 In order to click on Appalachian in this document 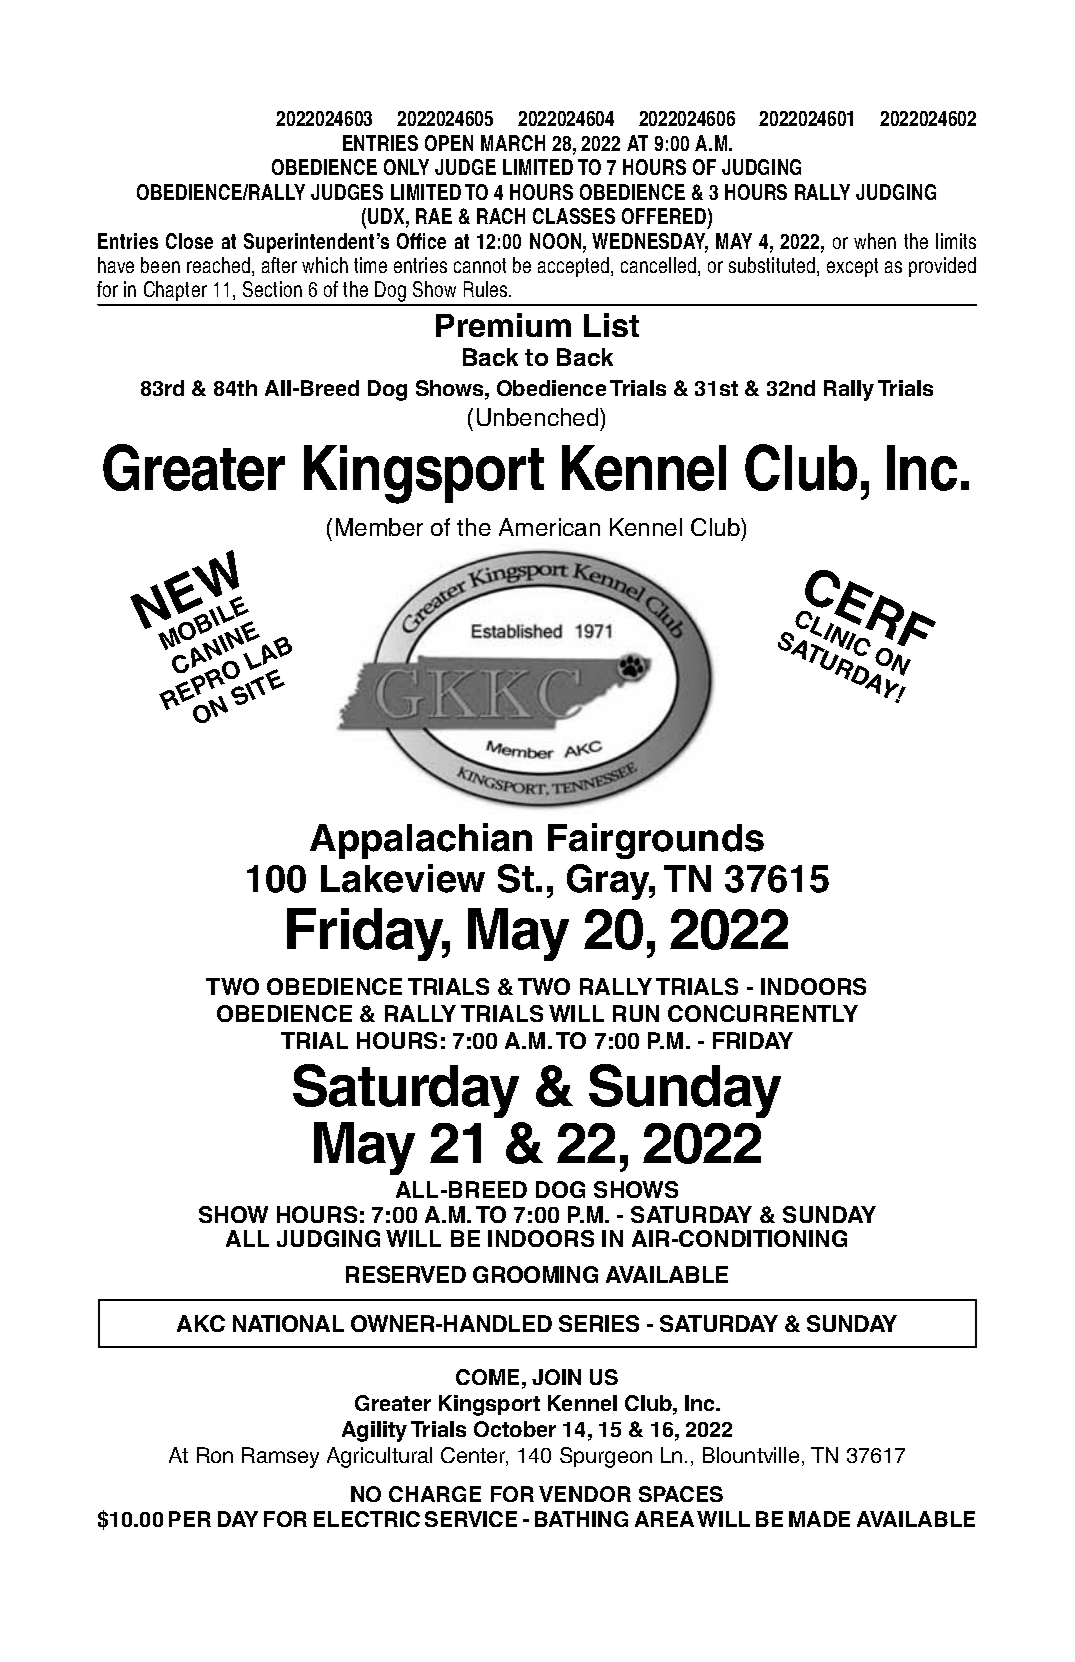, I will do `click(421, 841)`.
